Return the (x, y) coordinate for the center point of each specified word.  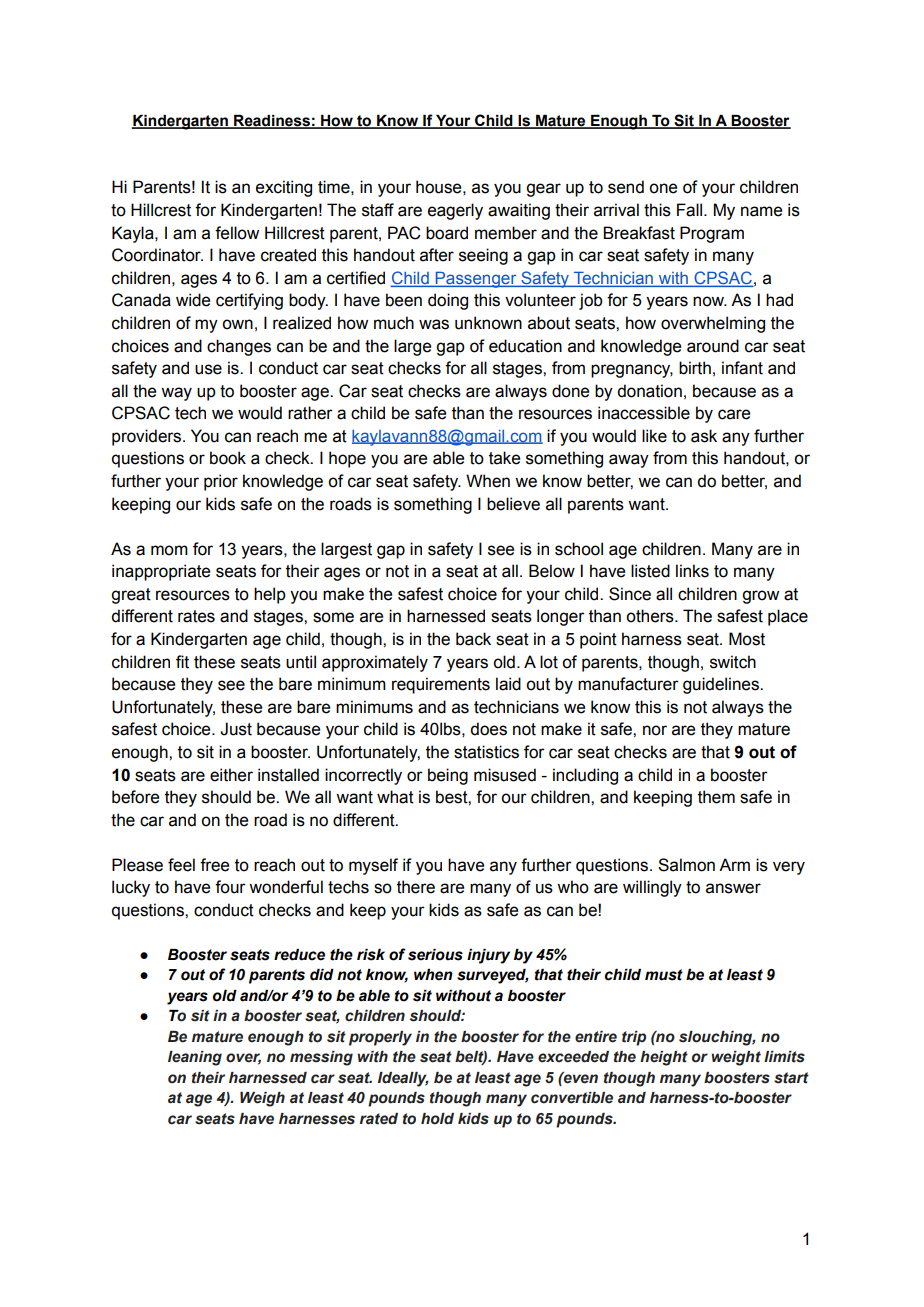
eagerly (455, 211)
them (716, 797)
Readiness (272, 122)
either (231, 775)
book (228, 458)
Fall (691, 210)
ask (704, 436)
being (448, 776)
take (504, 458)
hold (437, 1119)
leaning (195, 1058)
